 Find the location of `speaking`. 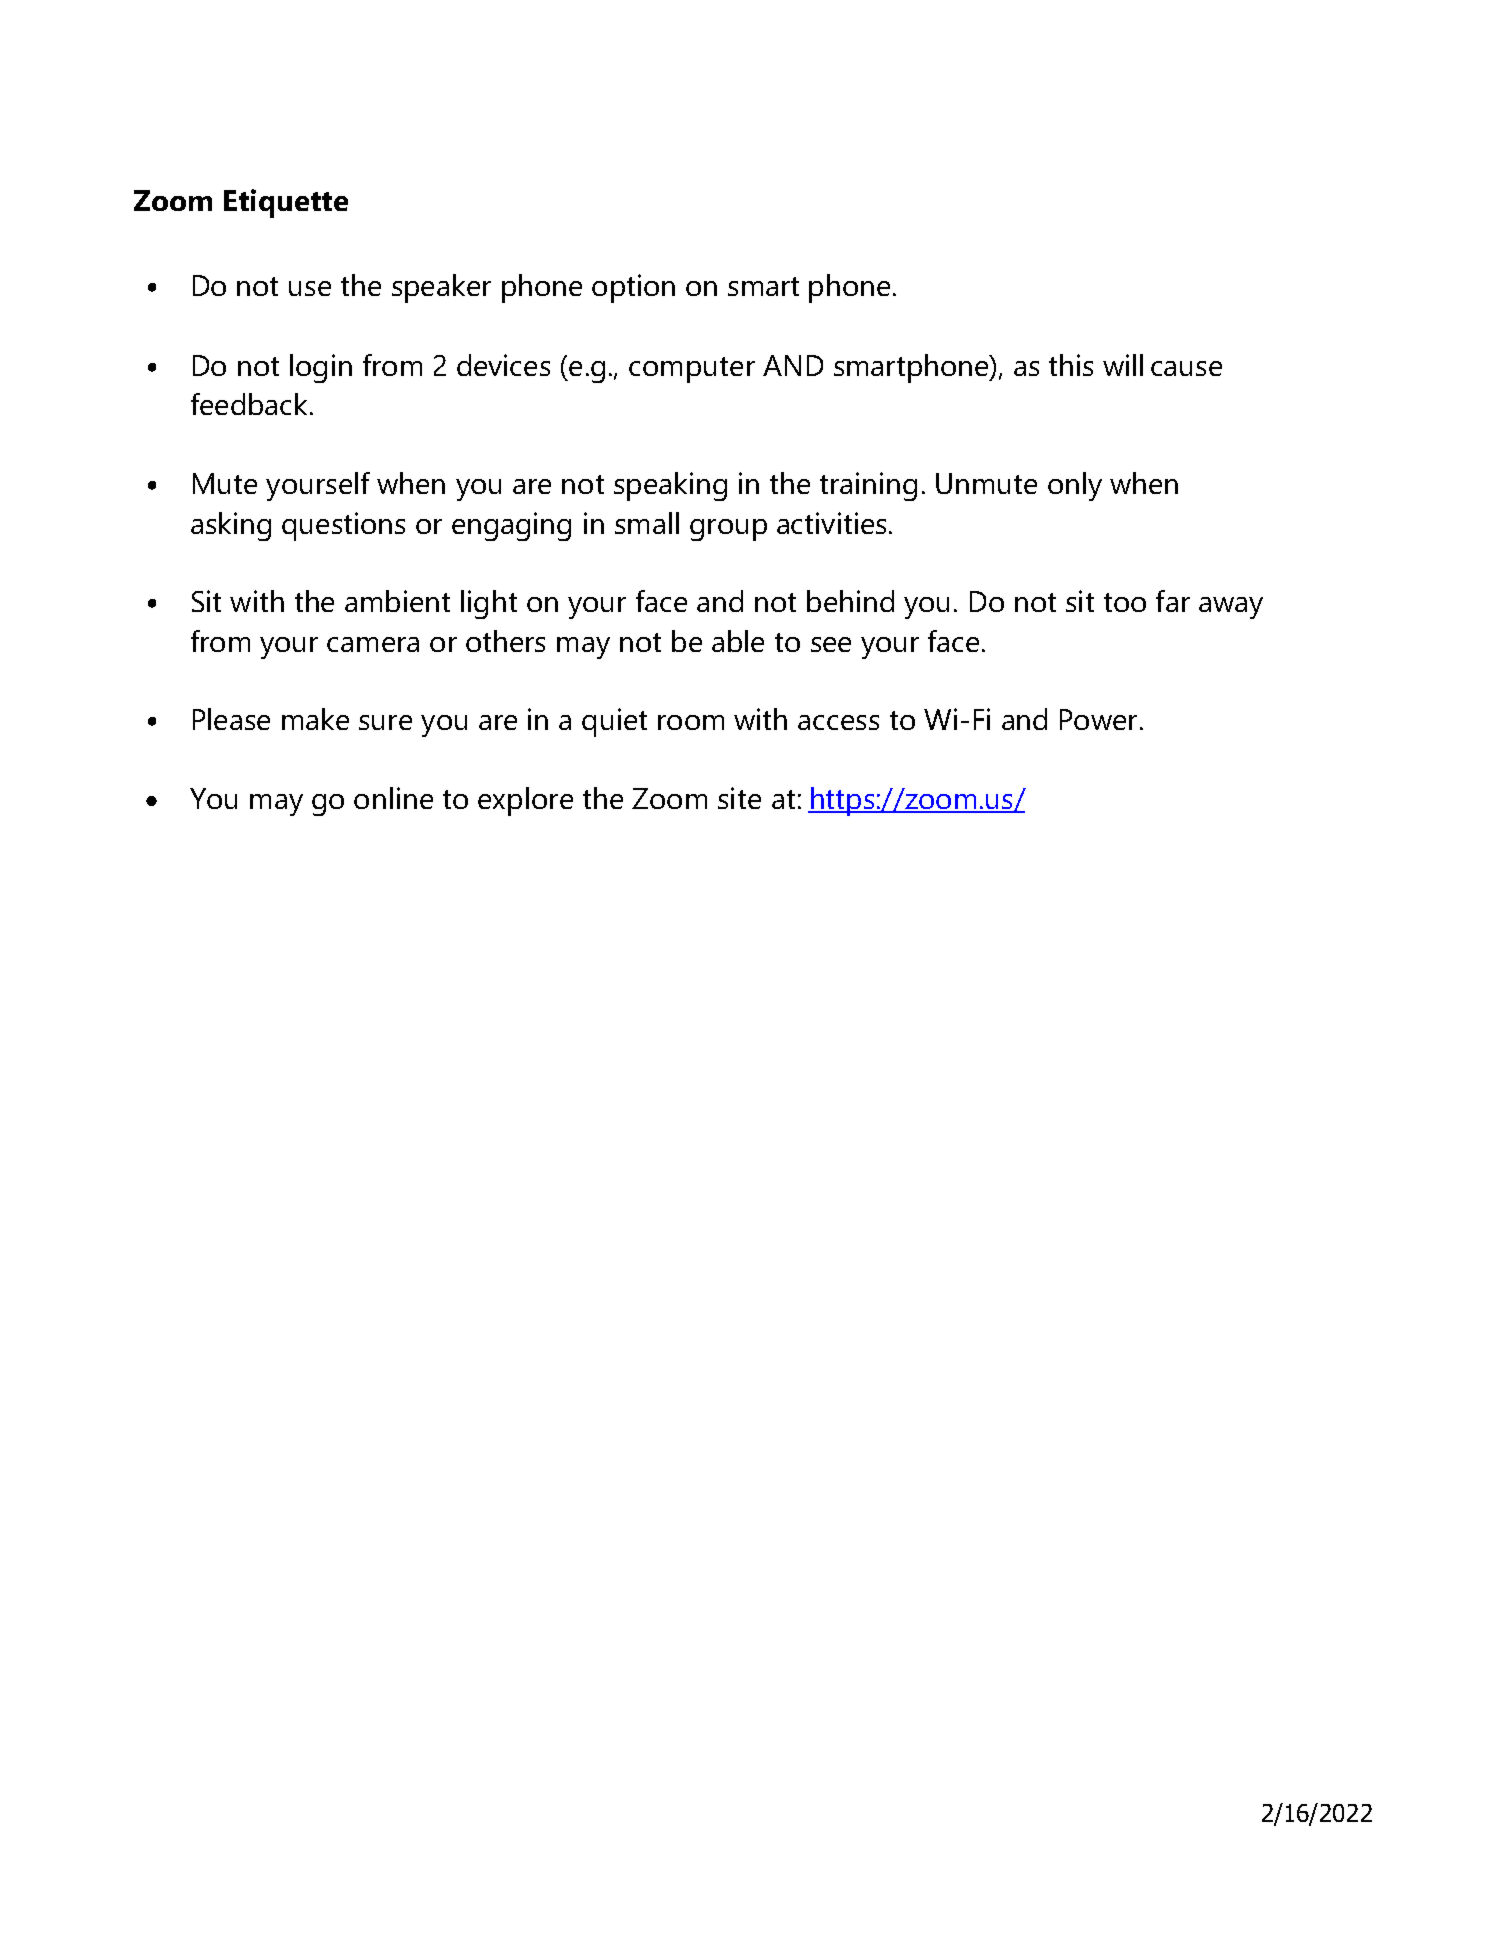

speaking is located at coordinates (670, 486).
